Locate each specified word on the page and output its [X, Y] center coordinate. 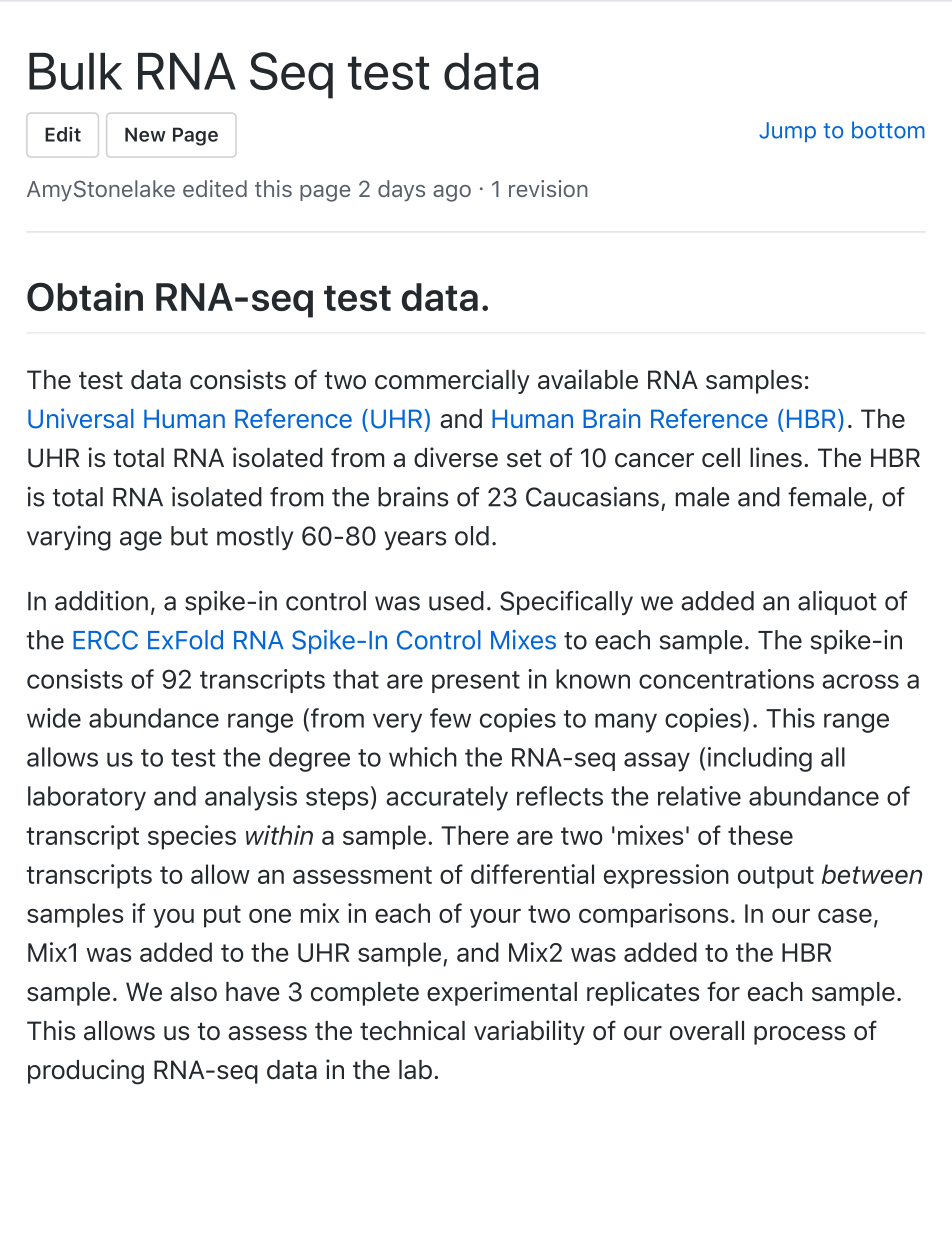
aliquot [837, 602]
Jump [787, 132]
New [145, 134]
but [189, 536]
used [456, 601]
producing [86, 1072]
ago [452, 193]
